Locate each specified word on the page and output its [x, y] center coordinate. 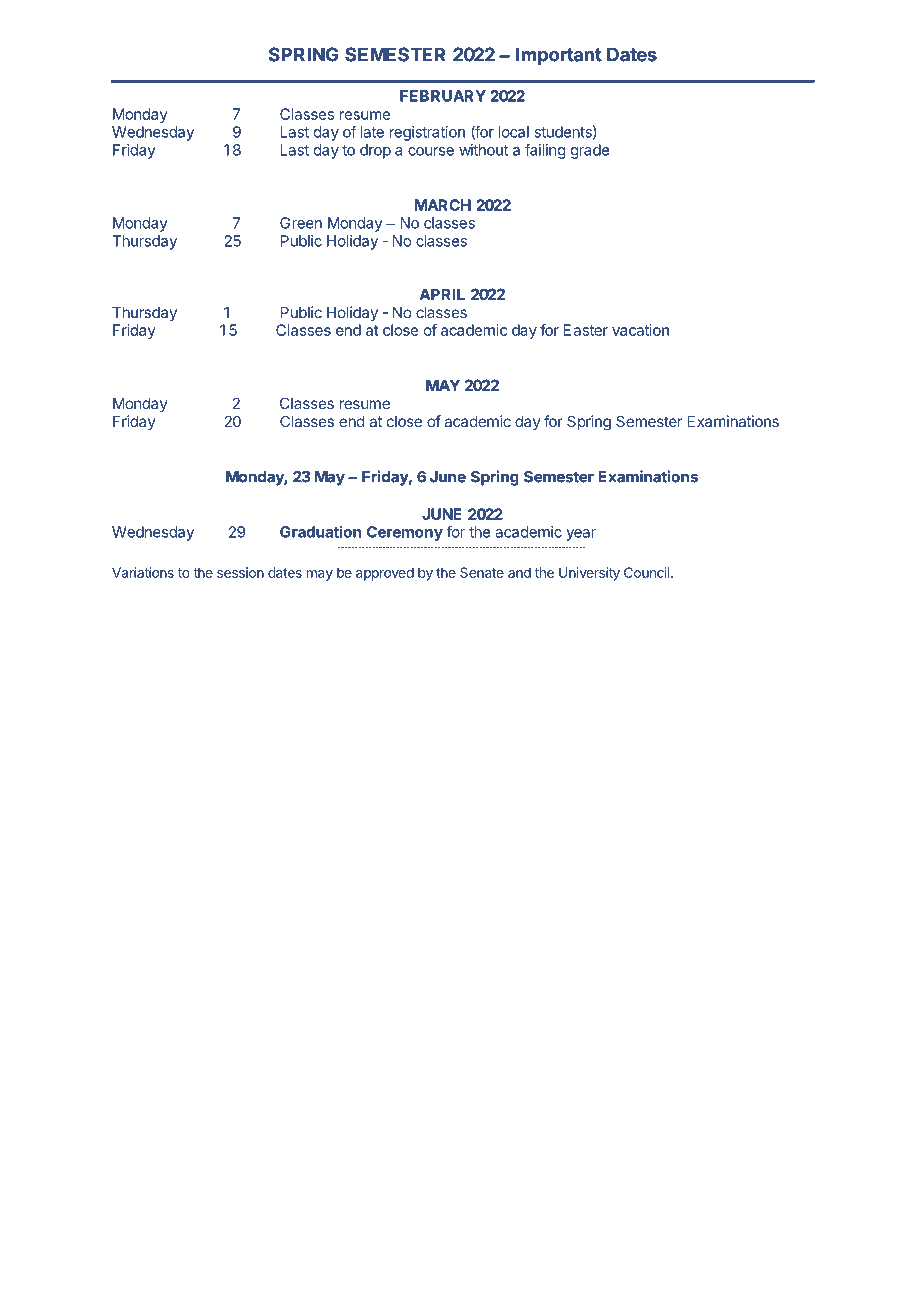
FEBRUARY [443, 96]
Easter [586, 330]
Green [301, 223]
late [372, 132]
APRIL [442, 294]
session [240, 572]
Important [559, 56]
